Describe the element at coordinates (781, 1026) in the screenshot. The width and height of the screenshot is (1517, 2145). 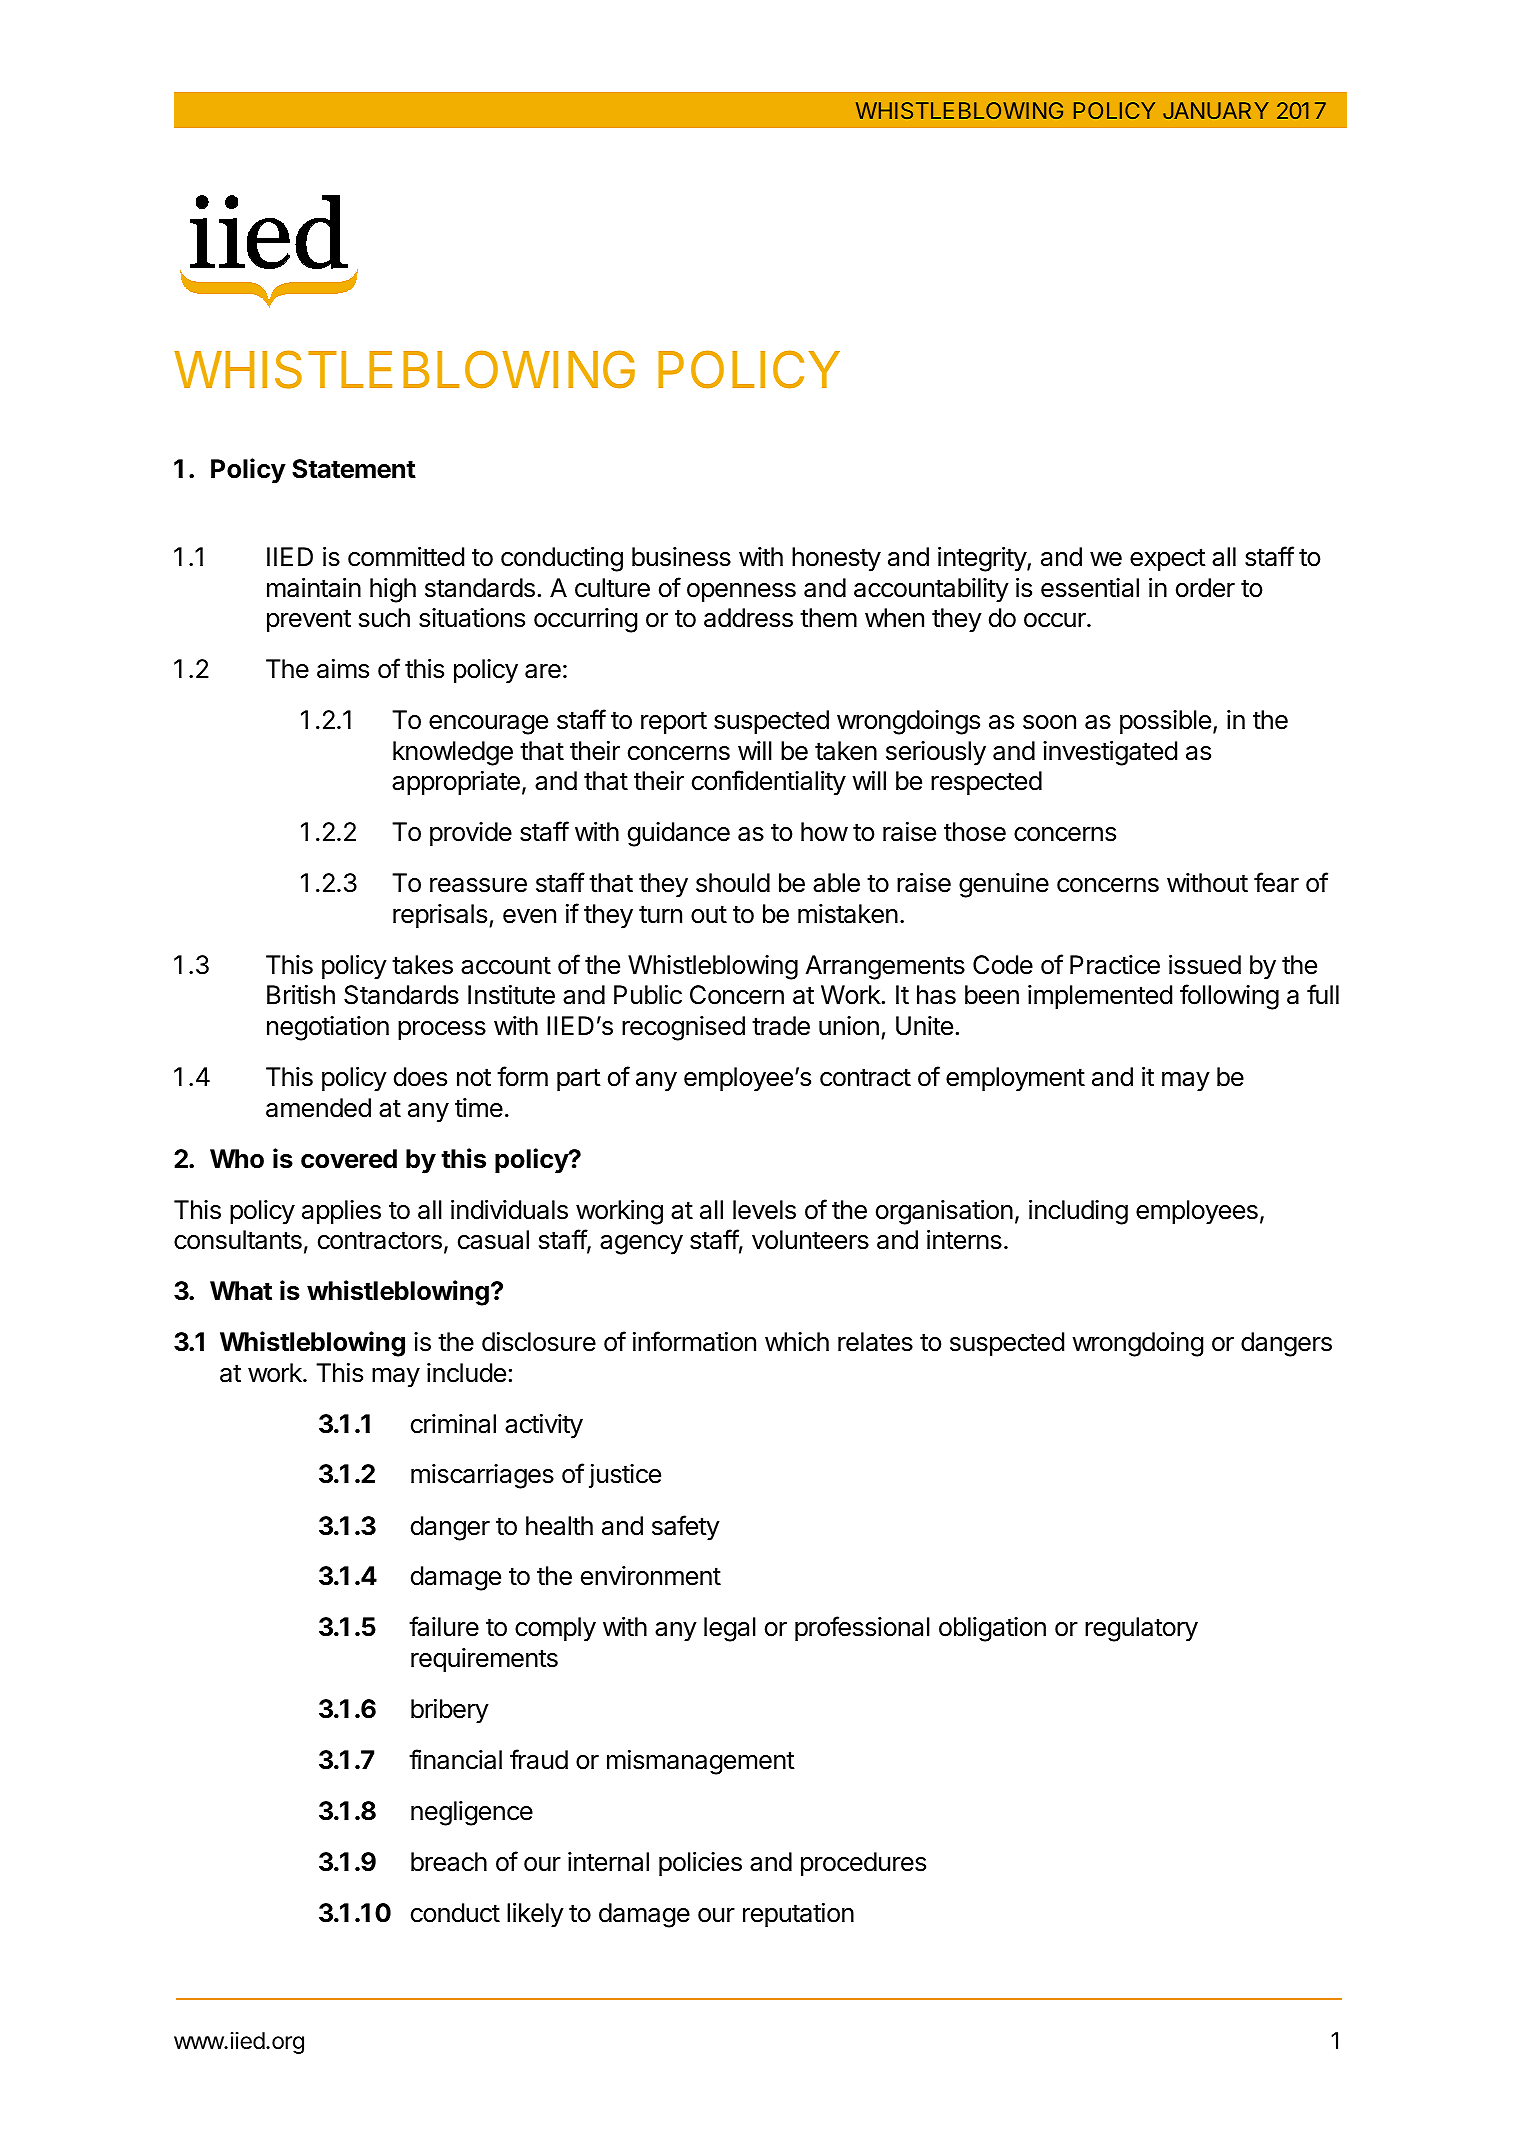
I see `trade` at that location.
